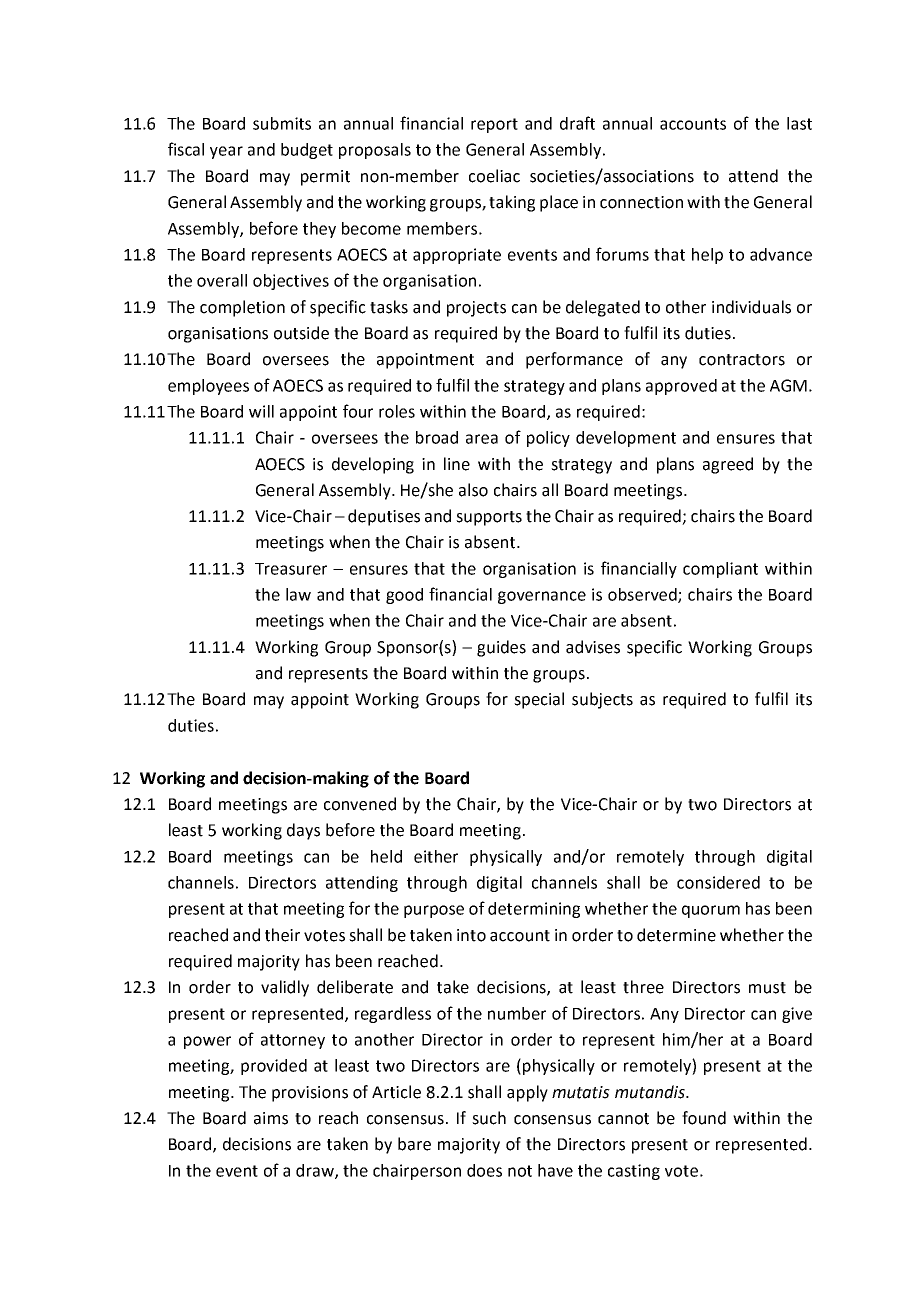 This image has width=924, height=1308. Describe the element at coordinates (799, 123) in the image. I see `last` at that location.
